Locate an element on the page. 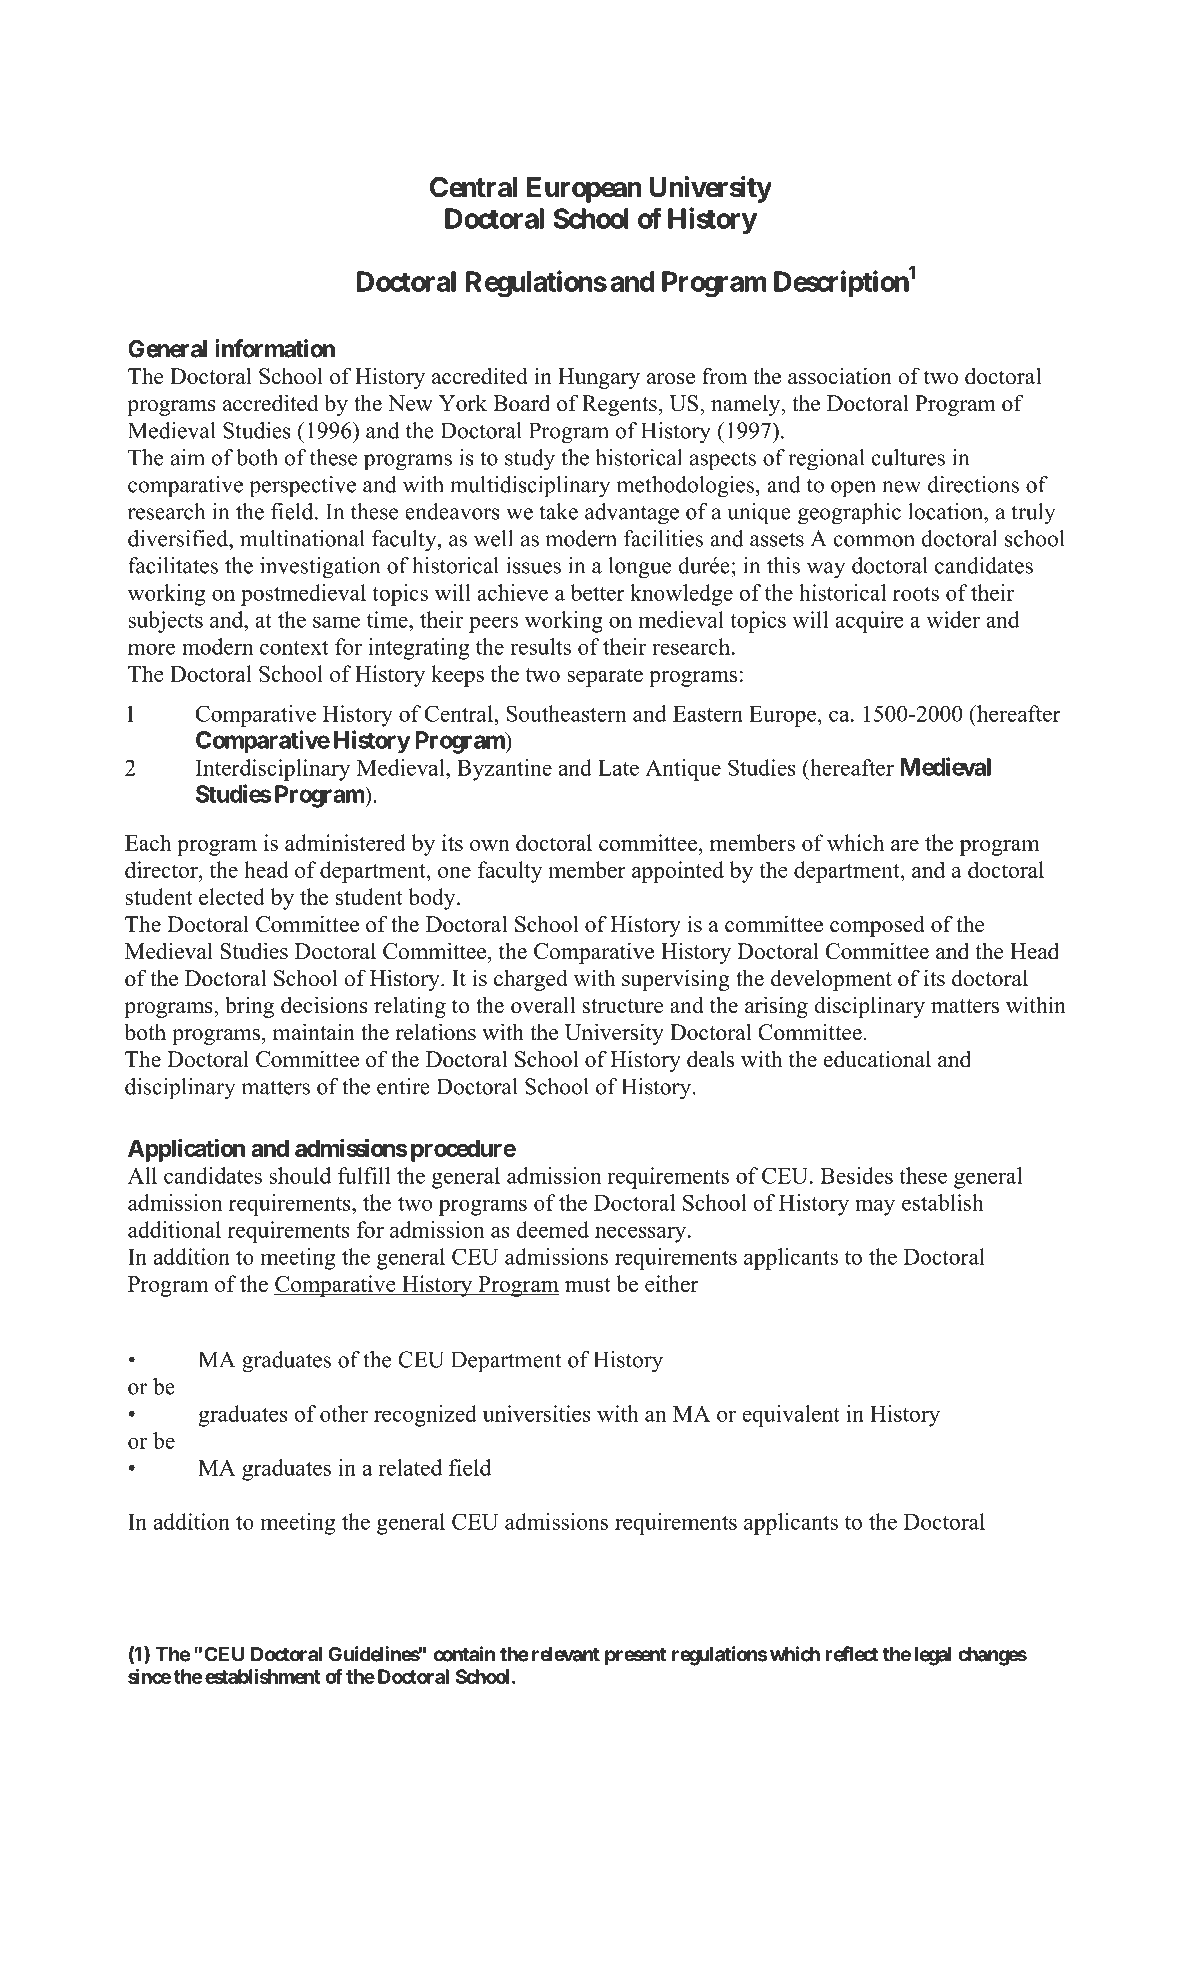 The width and height of the image is (1199, 1975). educational is located at coordinates (877, 1059).
